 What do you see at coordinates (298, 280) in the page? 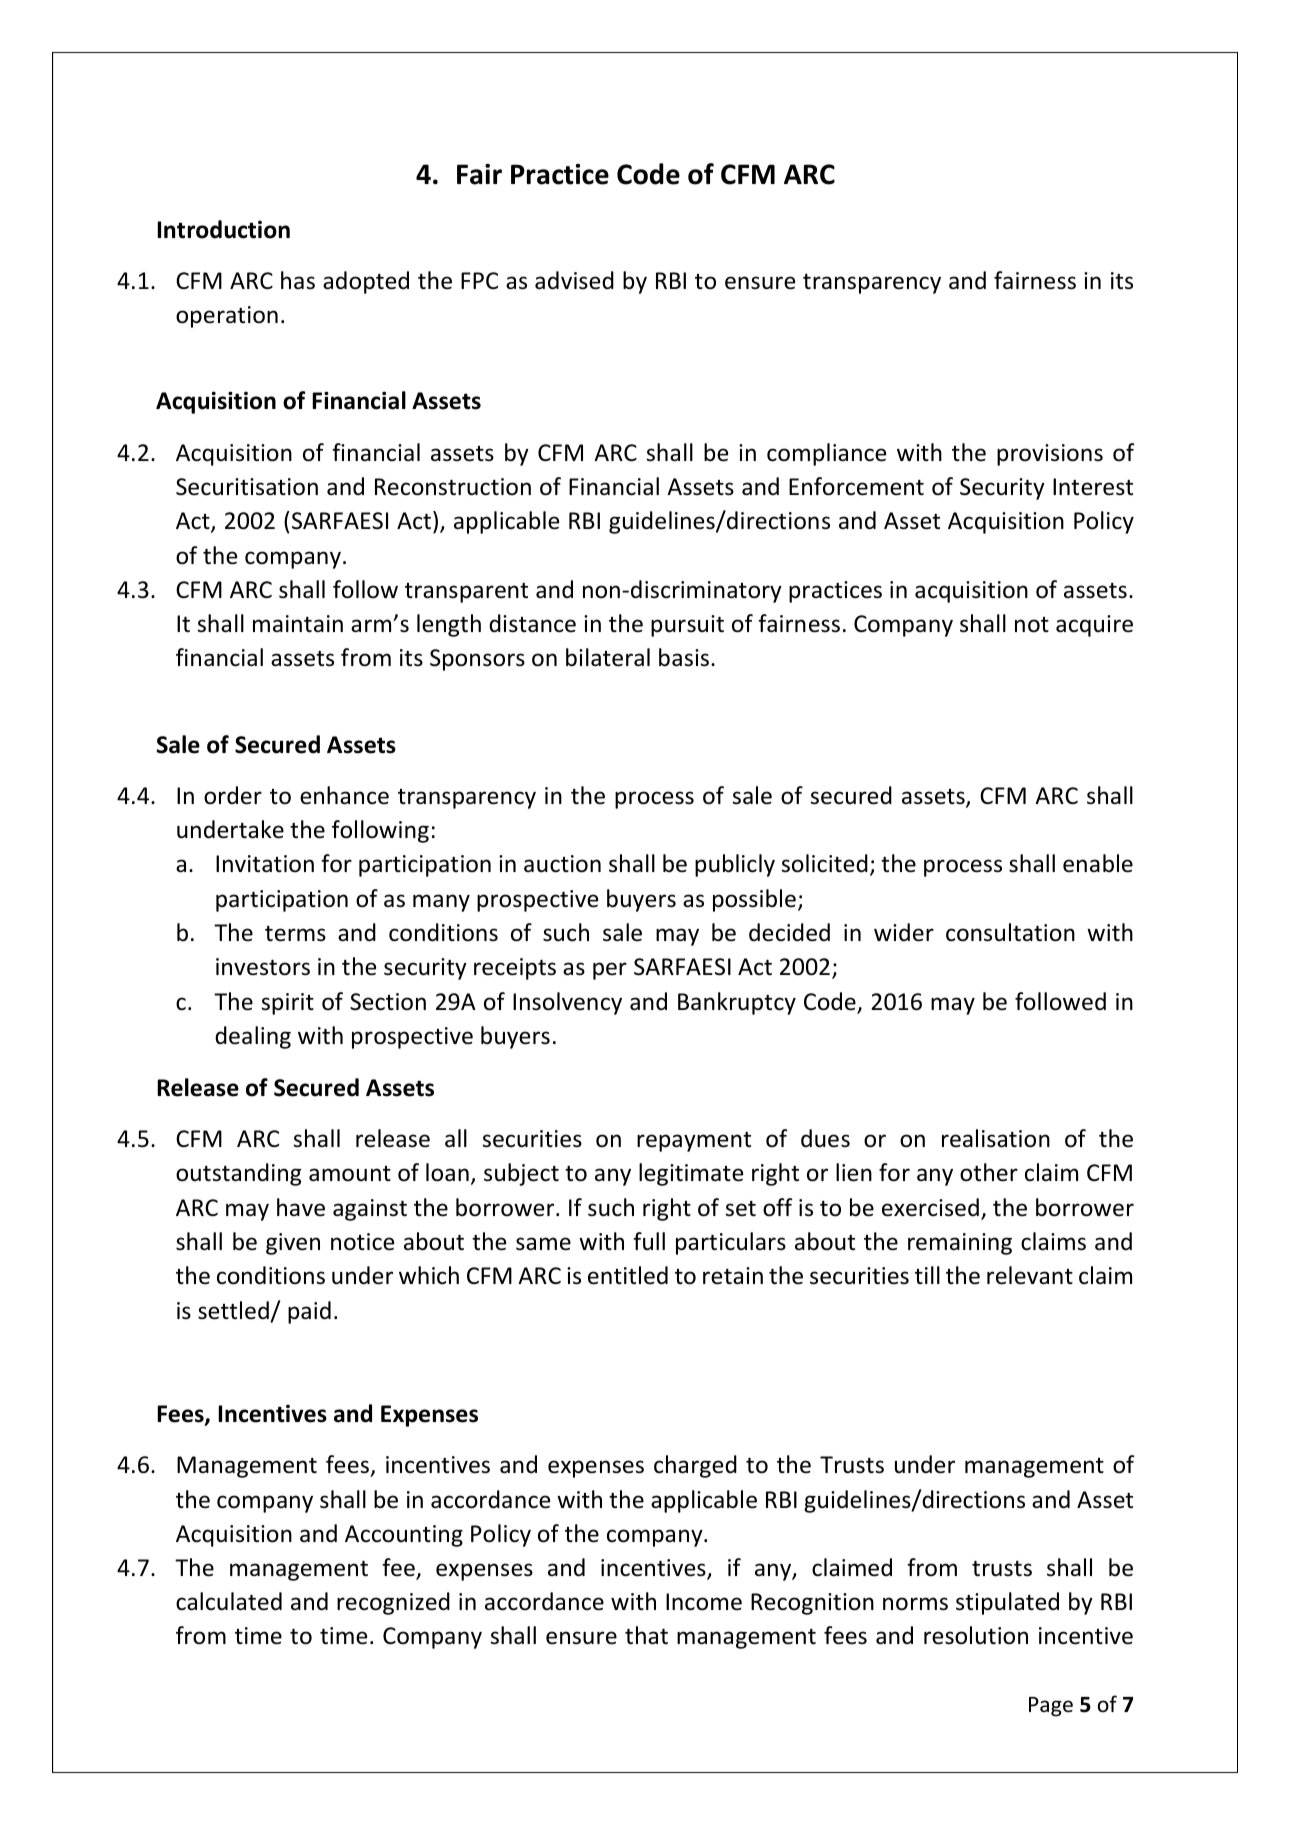
I see `has` at bounding box center [298, 280].
